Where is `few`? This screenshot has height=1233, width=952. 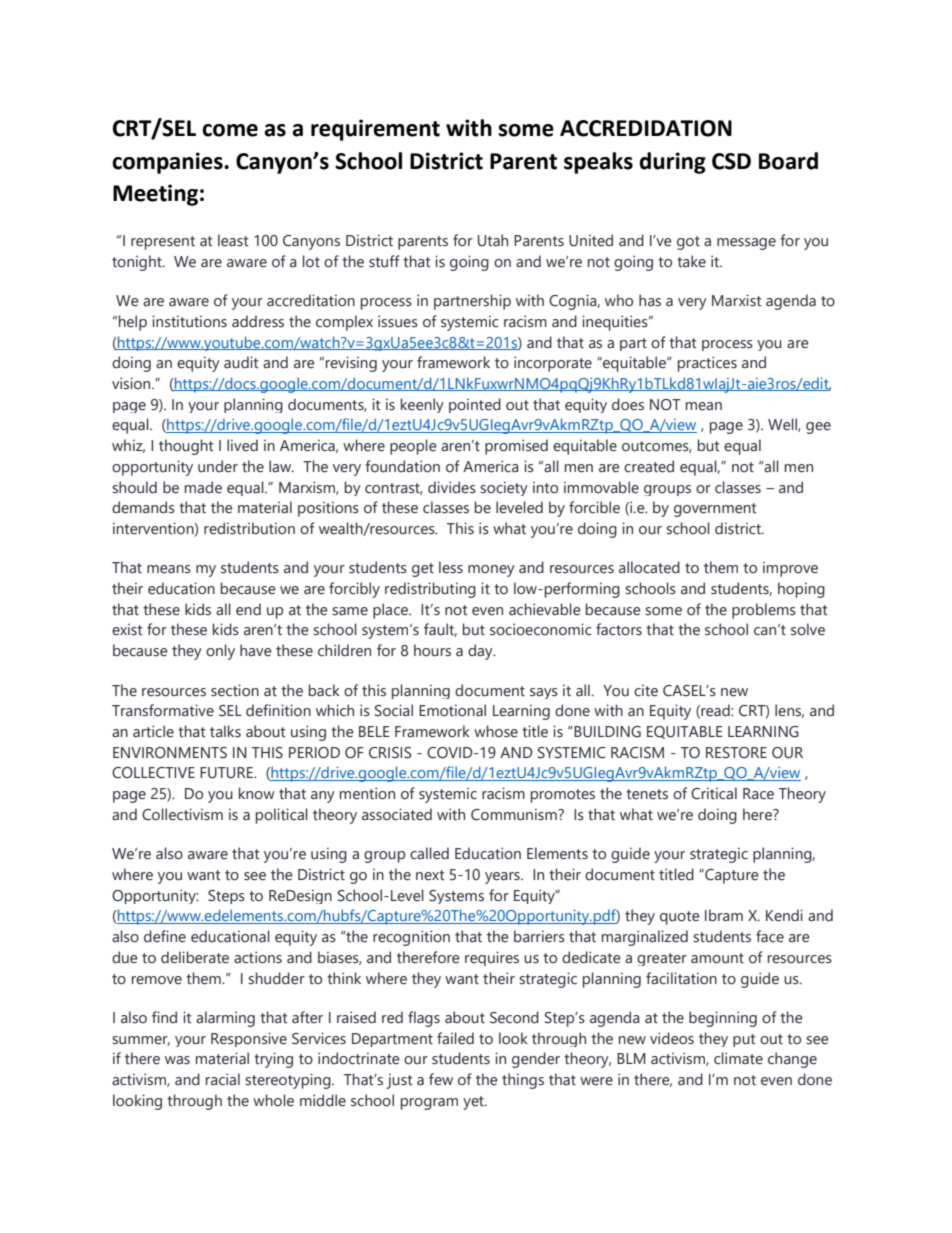 few is located at coordinates (441, 1079).
